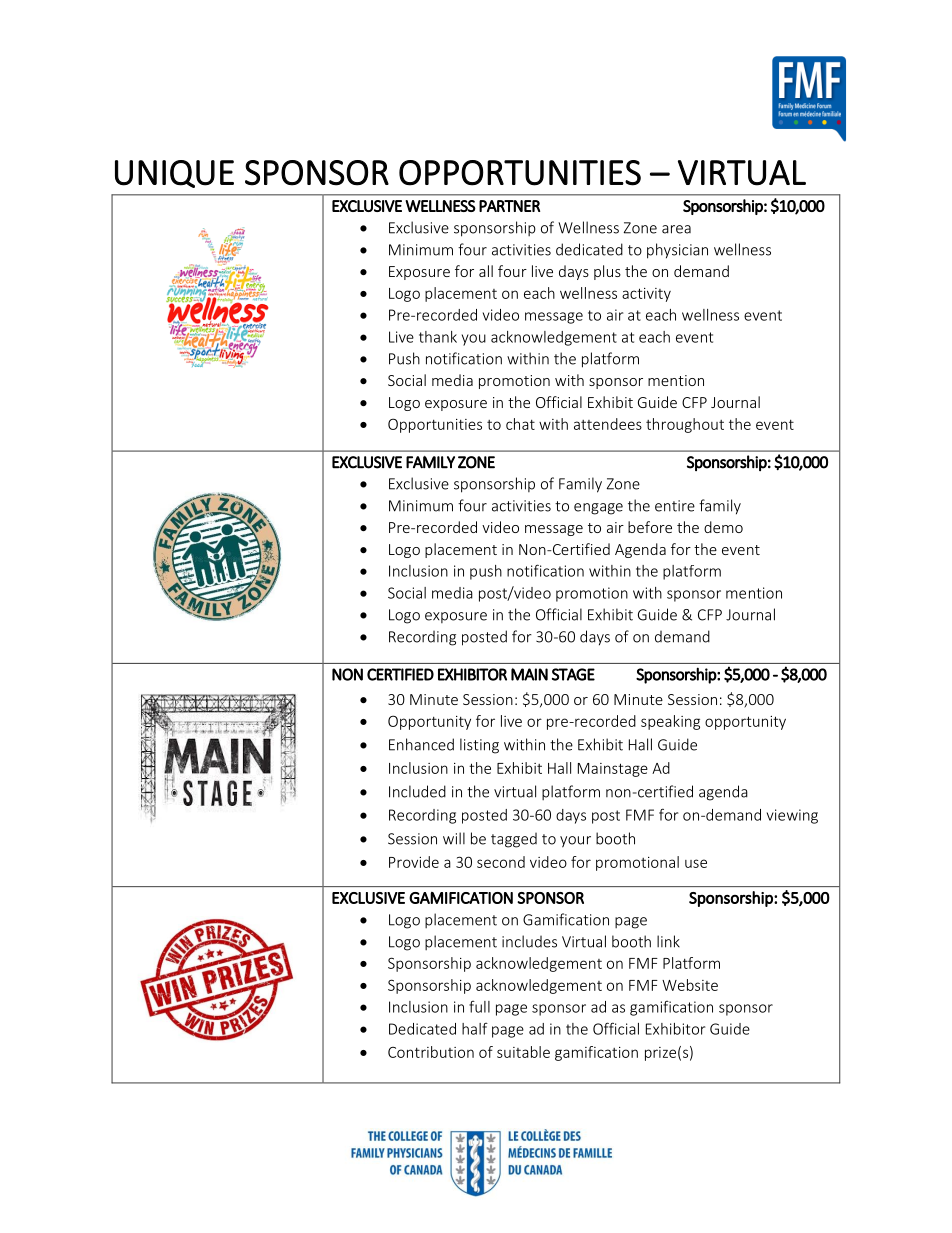  Describe the element at coordinates (417, 791) in the image. I see `Included` at that location.
